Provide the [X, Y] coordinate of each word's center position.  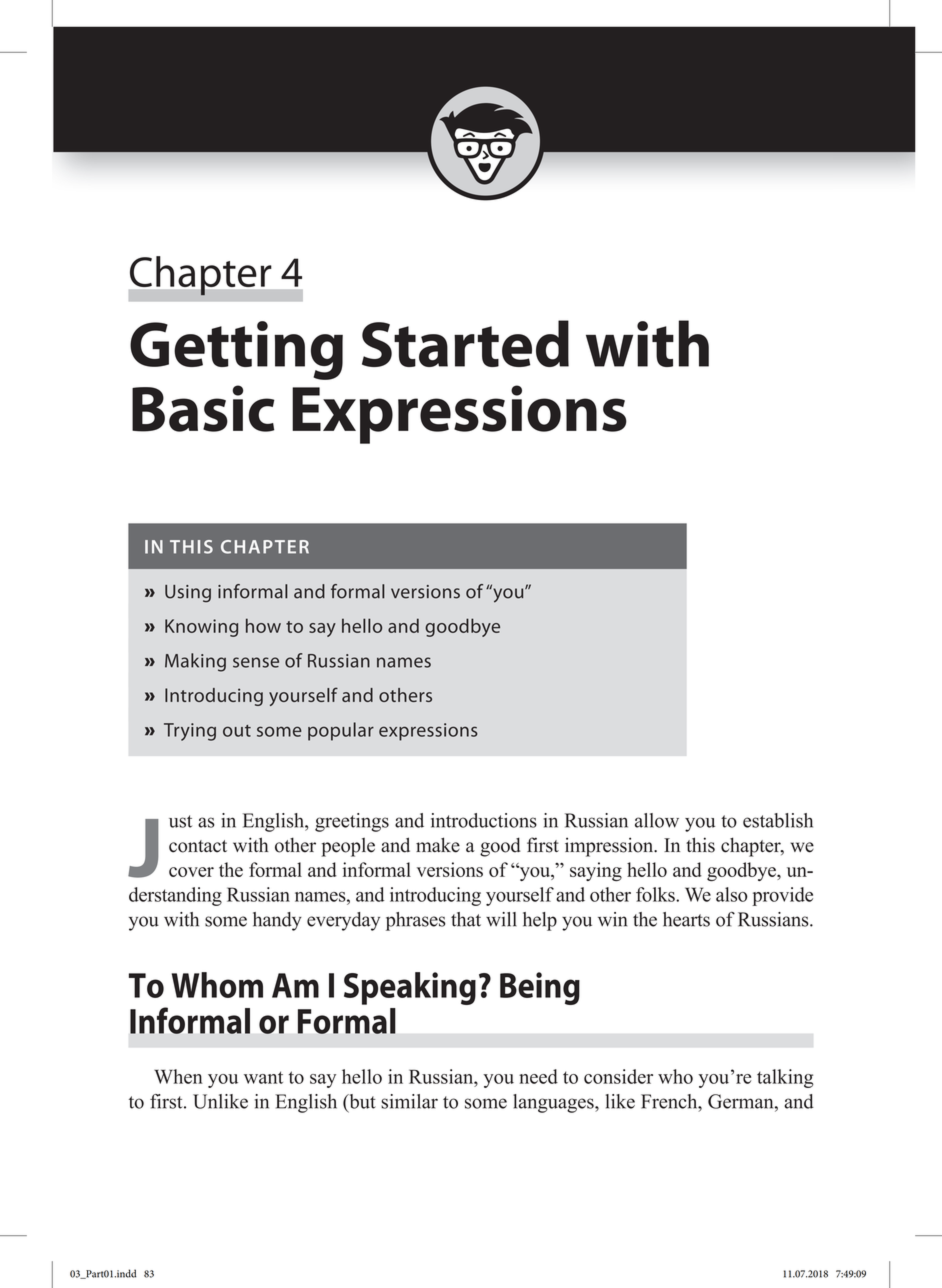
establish [778, 820]
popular [341, 731]
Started [465, 343]
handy [277, 921]
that [466, 919]
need [538, 1076]
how [263, 625]
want [263, 1077]
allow [657, 820]
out [237, 731]
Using [188, 593]
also [732, 894]
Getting [236, 350]
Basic [203, 408]
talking [785, 1078]
